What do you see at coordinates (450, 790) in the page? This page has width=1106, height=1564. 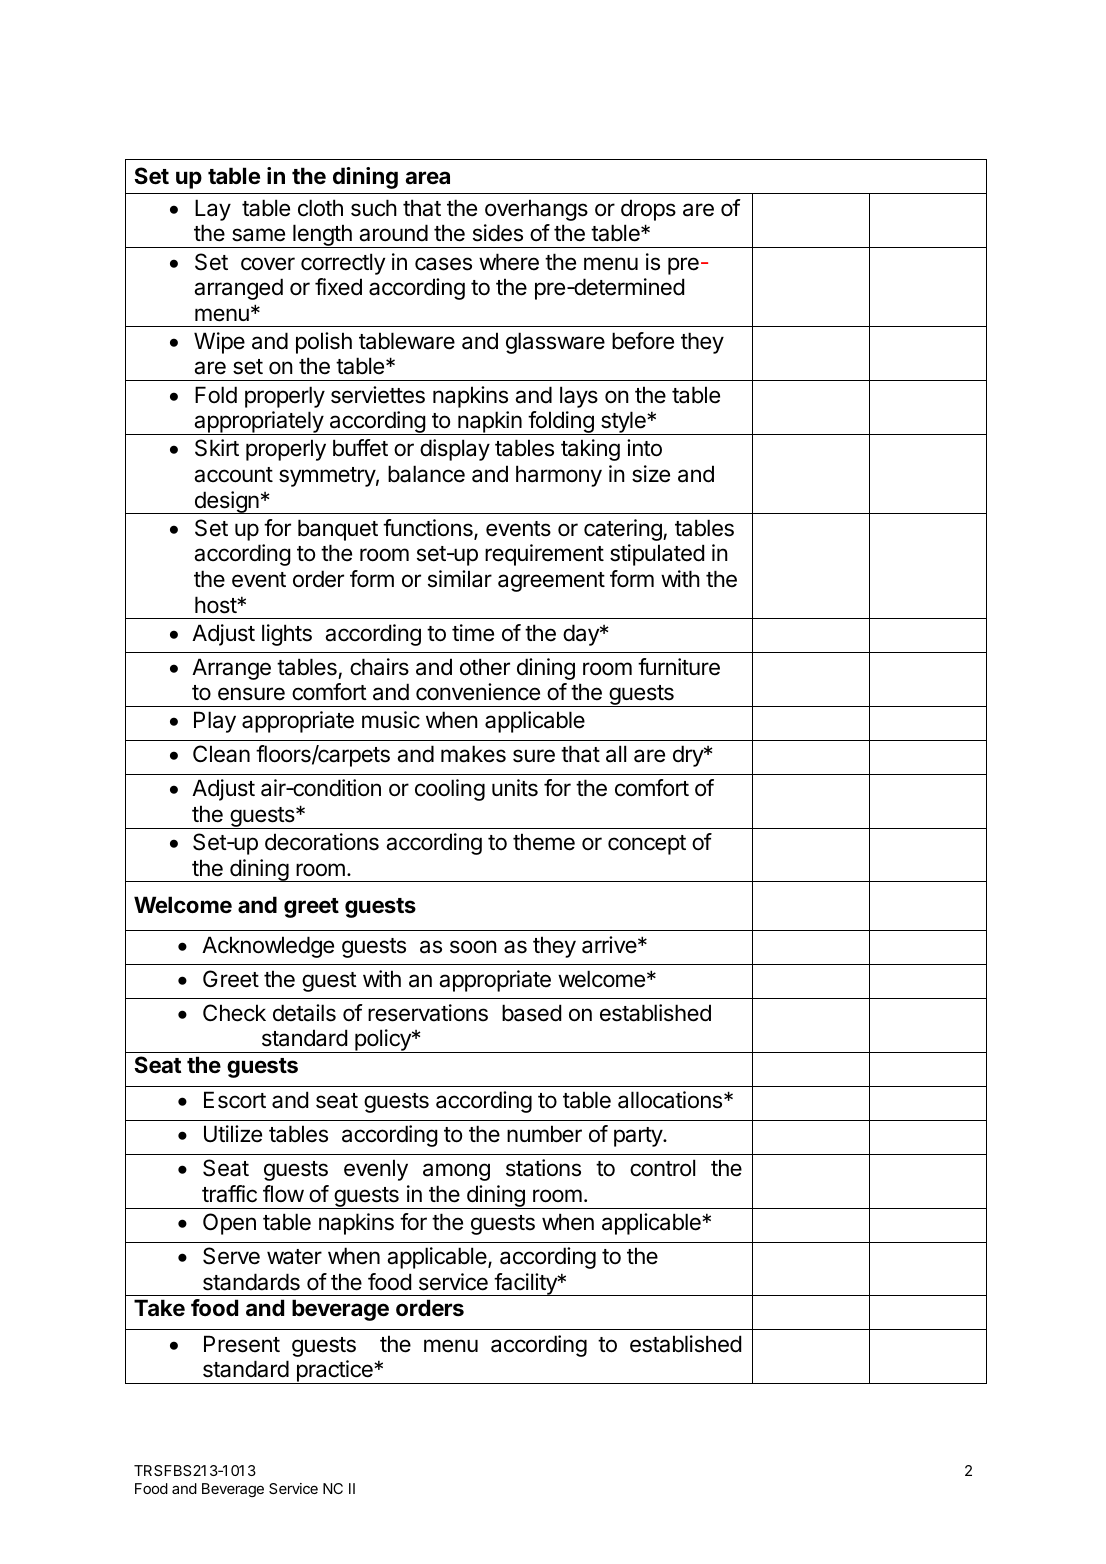 I see `cooling` at bounding box center [450, 790].
